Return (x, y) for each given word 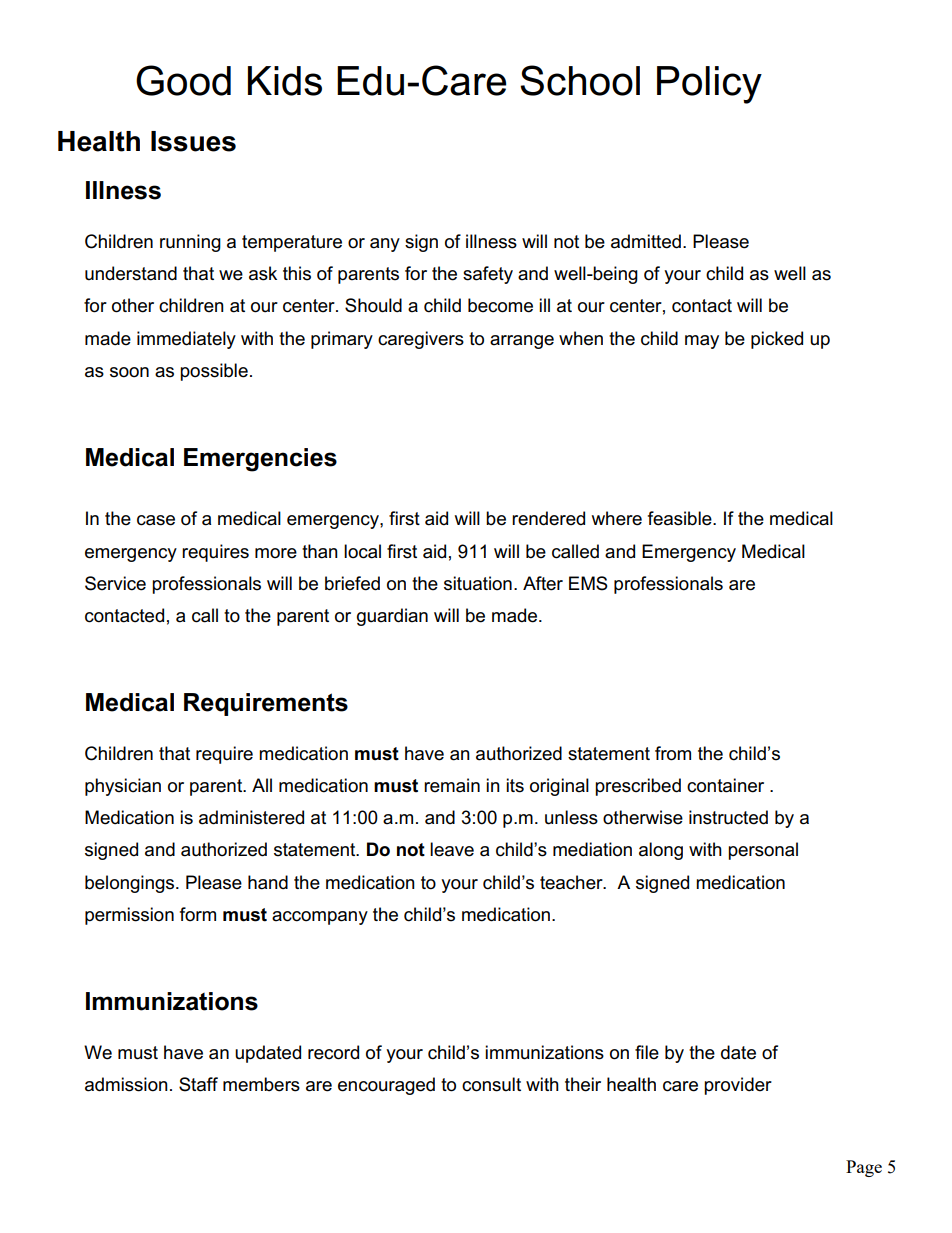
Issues (193, 141)
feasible (681, 518)
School (580, 80)
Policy (709, 85)
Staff (198, 1084)
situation (478, 583)
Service (115, 583)
